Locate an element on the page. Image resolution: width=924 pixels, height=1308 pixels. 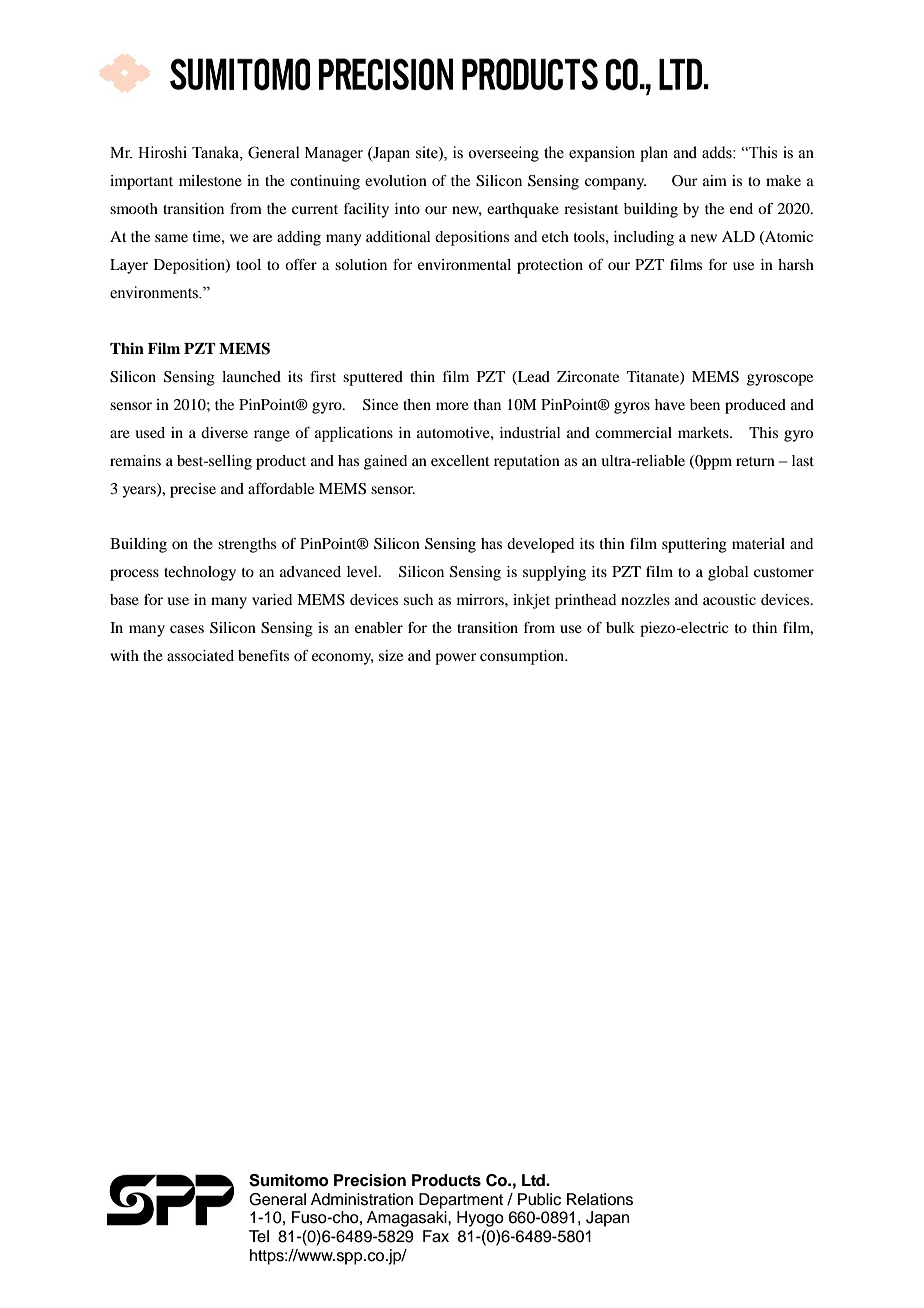
diverse is located at coordinates (224, 432).
